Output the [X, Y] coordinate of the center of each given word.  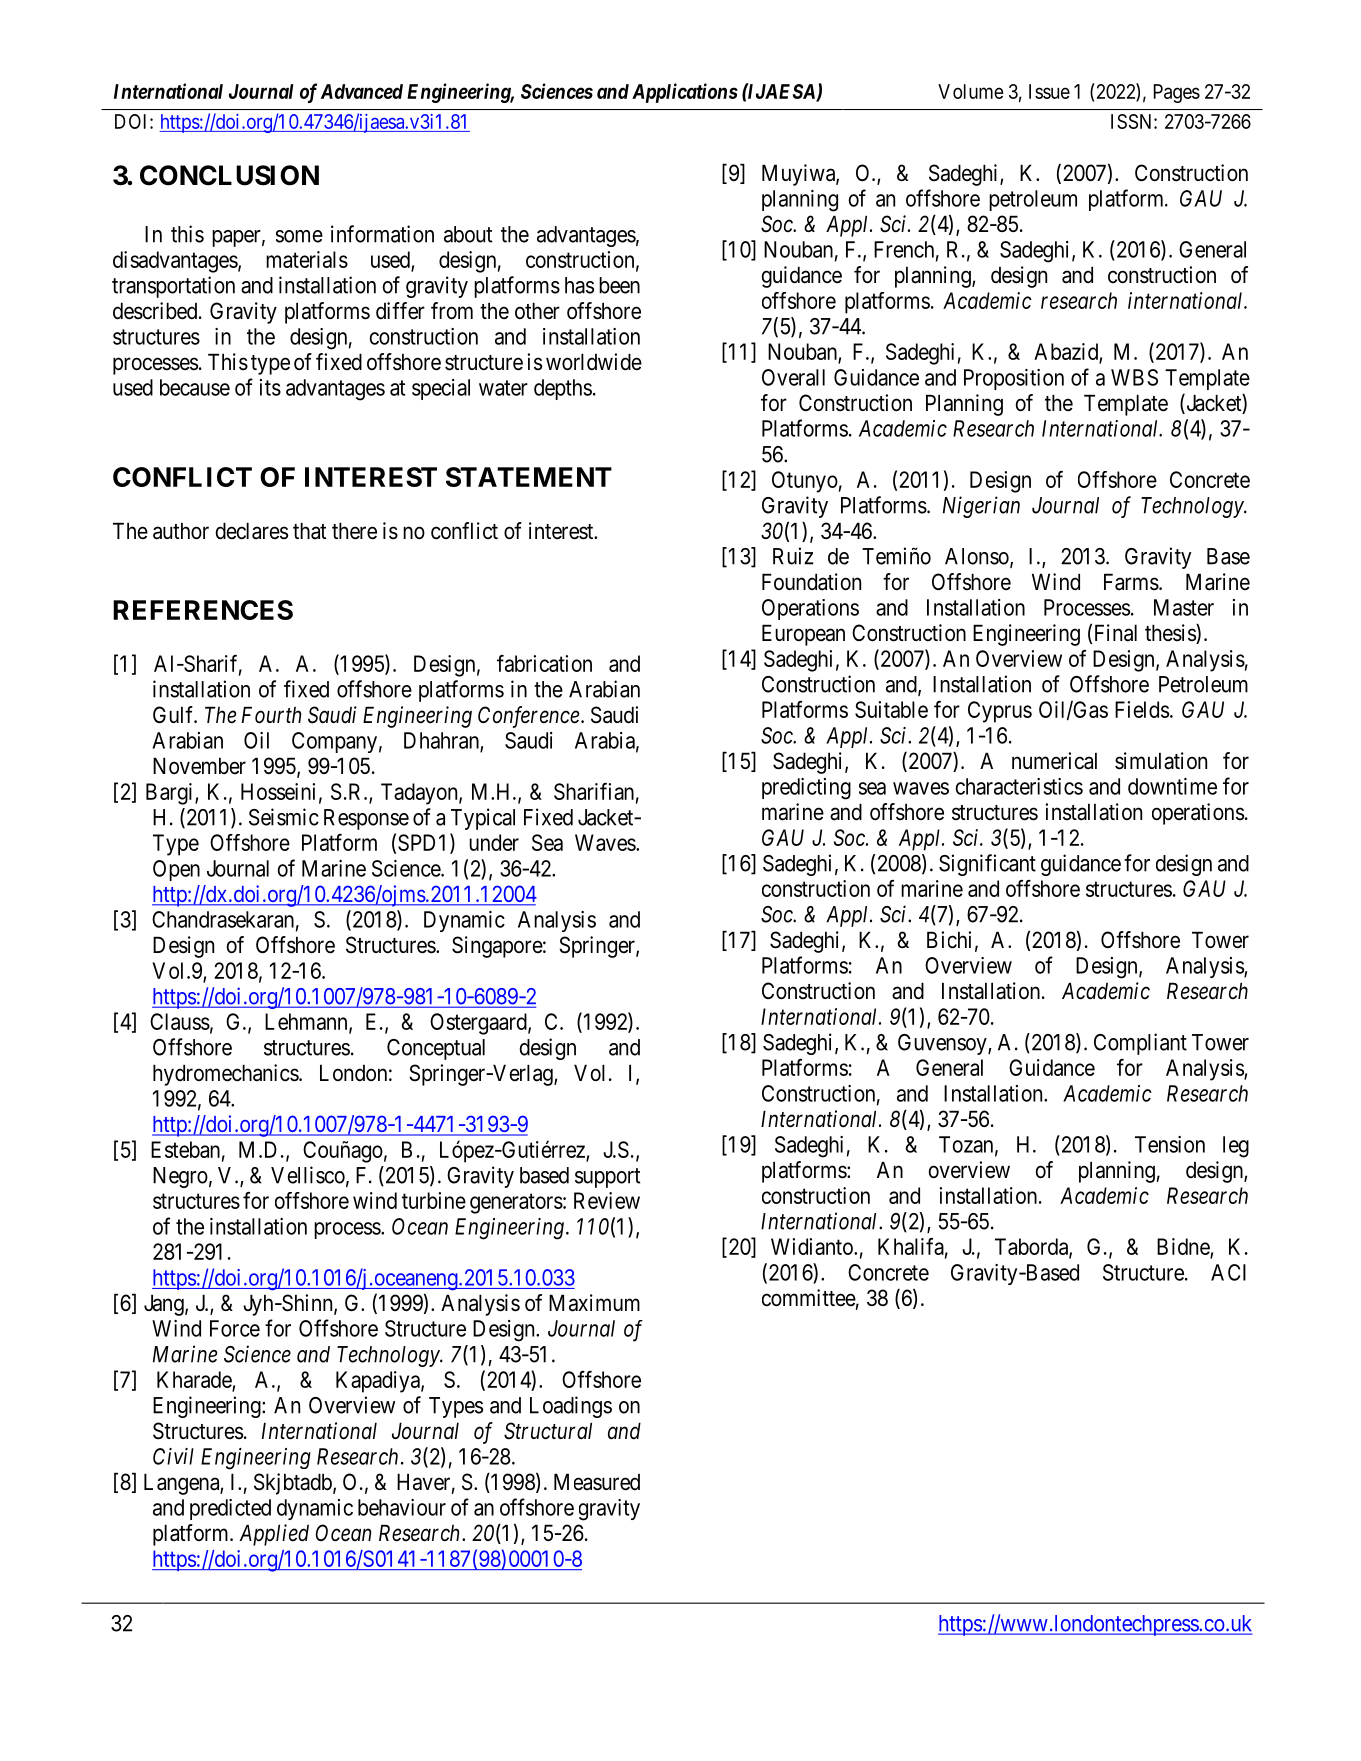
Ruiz [793, 556]
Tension [1170, 1144]
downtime [1172, 786]
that [310, 531]
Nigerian [981, 507]
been [619, 285]
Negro [180, 1177]
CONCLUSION [229, 175]
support [607, 1178]
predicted [230, 1509]
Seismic [284, 817]
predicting [806, 789]
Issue [1049, 91]
